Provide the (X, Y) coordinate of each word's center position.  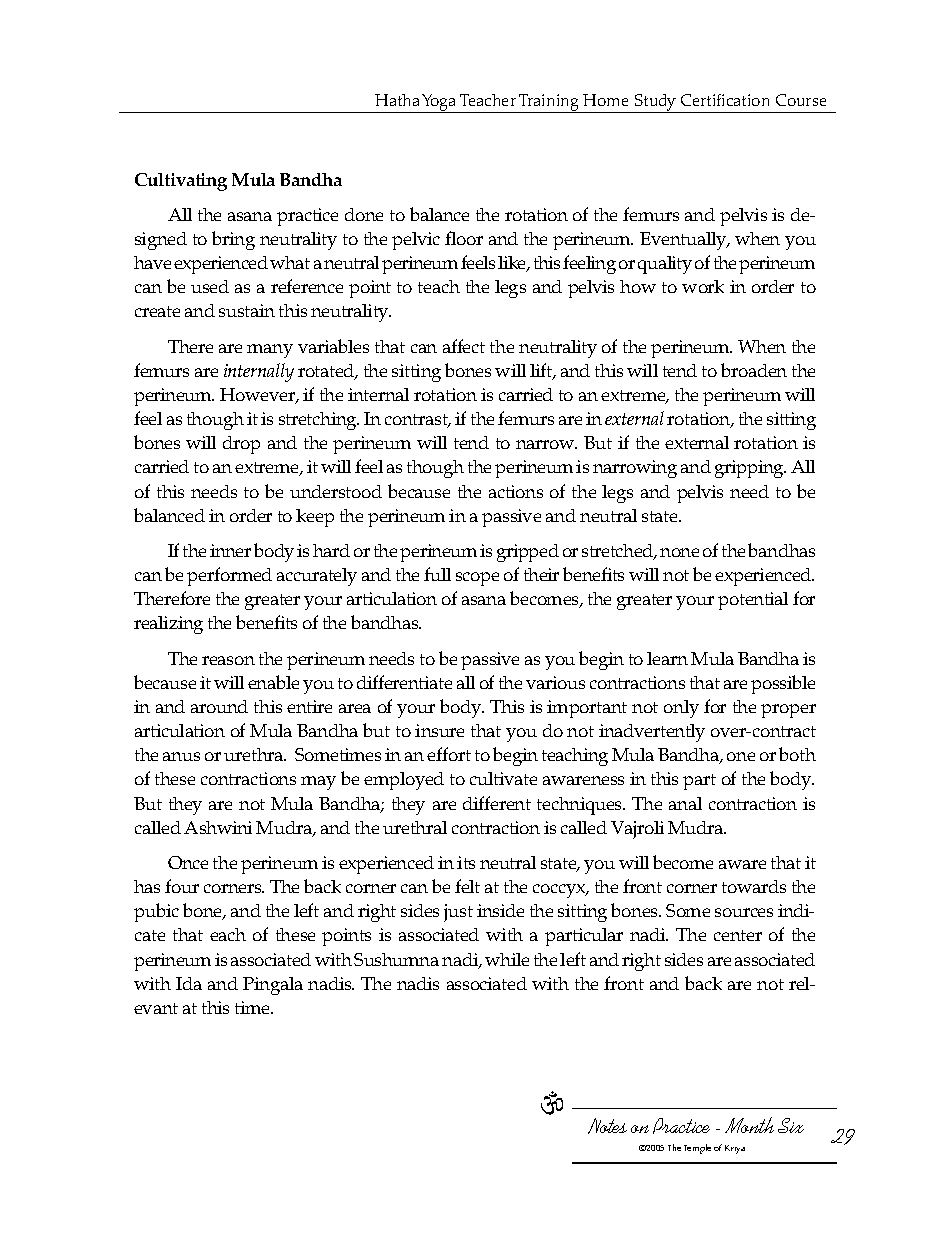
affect (464, 346)
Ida (189, 983)
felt (467, 886)
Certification (725, 100)
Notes (607, 1126)
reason (228, 660)
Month (749, 1125)
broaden (754, 370)
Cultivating (181, 182)
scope (477, 579)
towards (754, 886)
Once (188, 862)
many (270, 351)
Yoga (440, 103)
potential (753, 601)
